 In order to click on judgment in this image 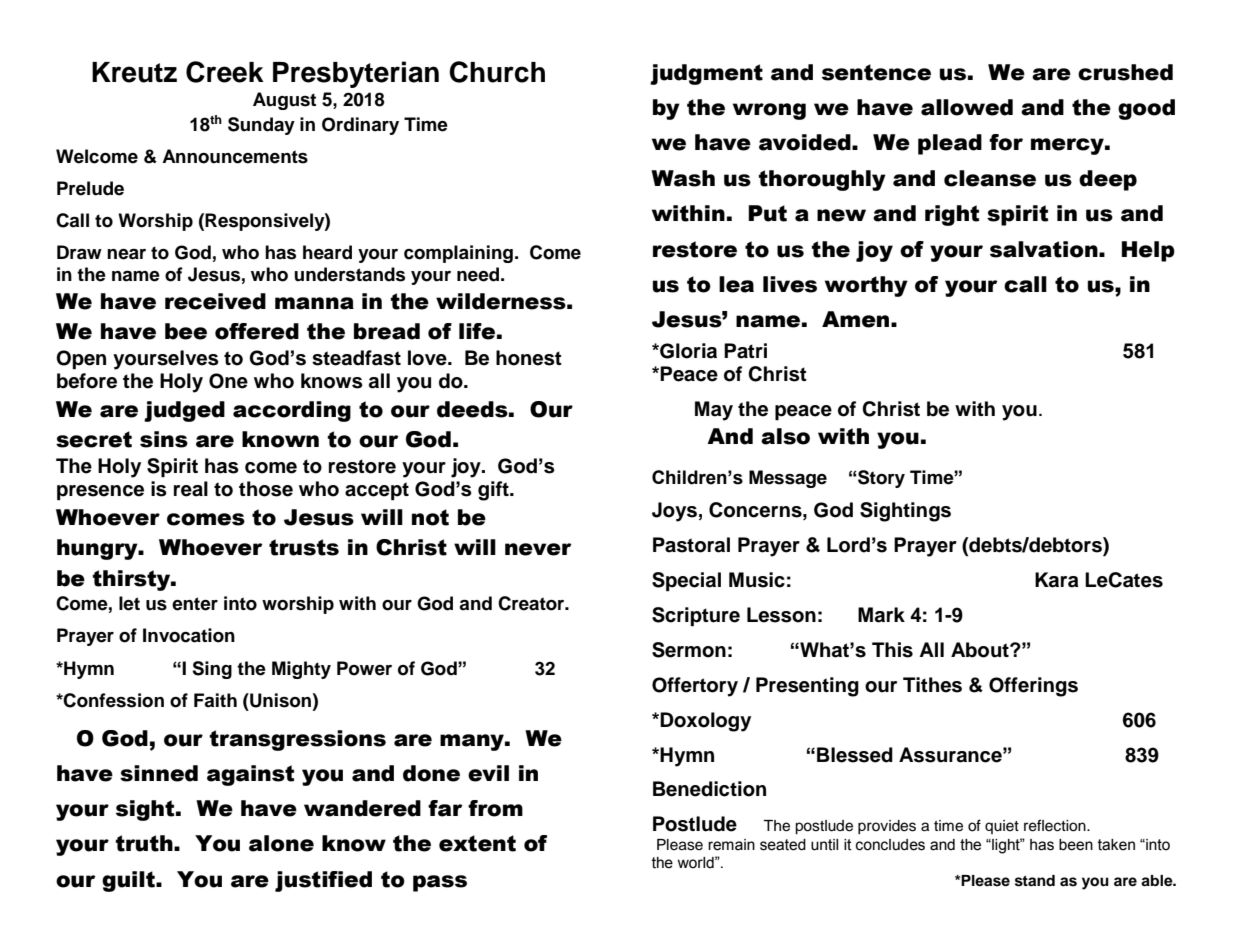, I will do `click(706, 74)`.
